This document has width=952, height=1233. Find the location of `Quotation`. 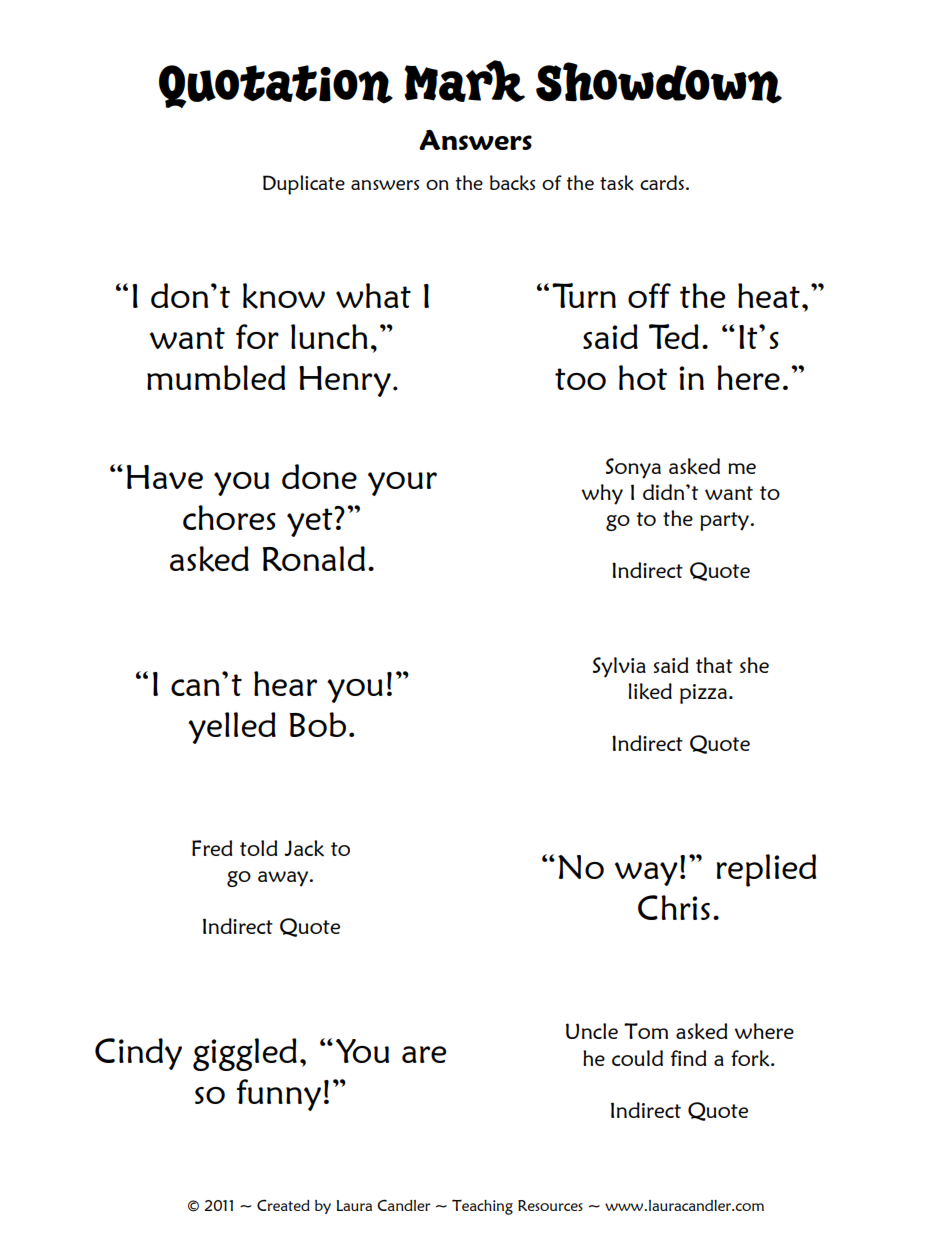

Quotation is located at coordinates (276, 86).
